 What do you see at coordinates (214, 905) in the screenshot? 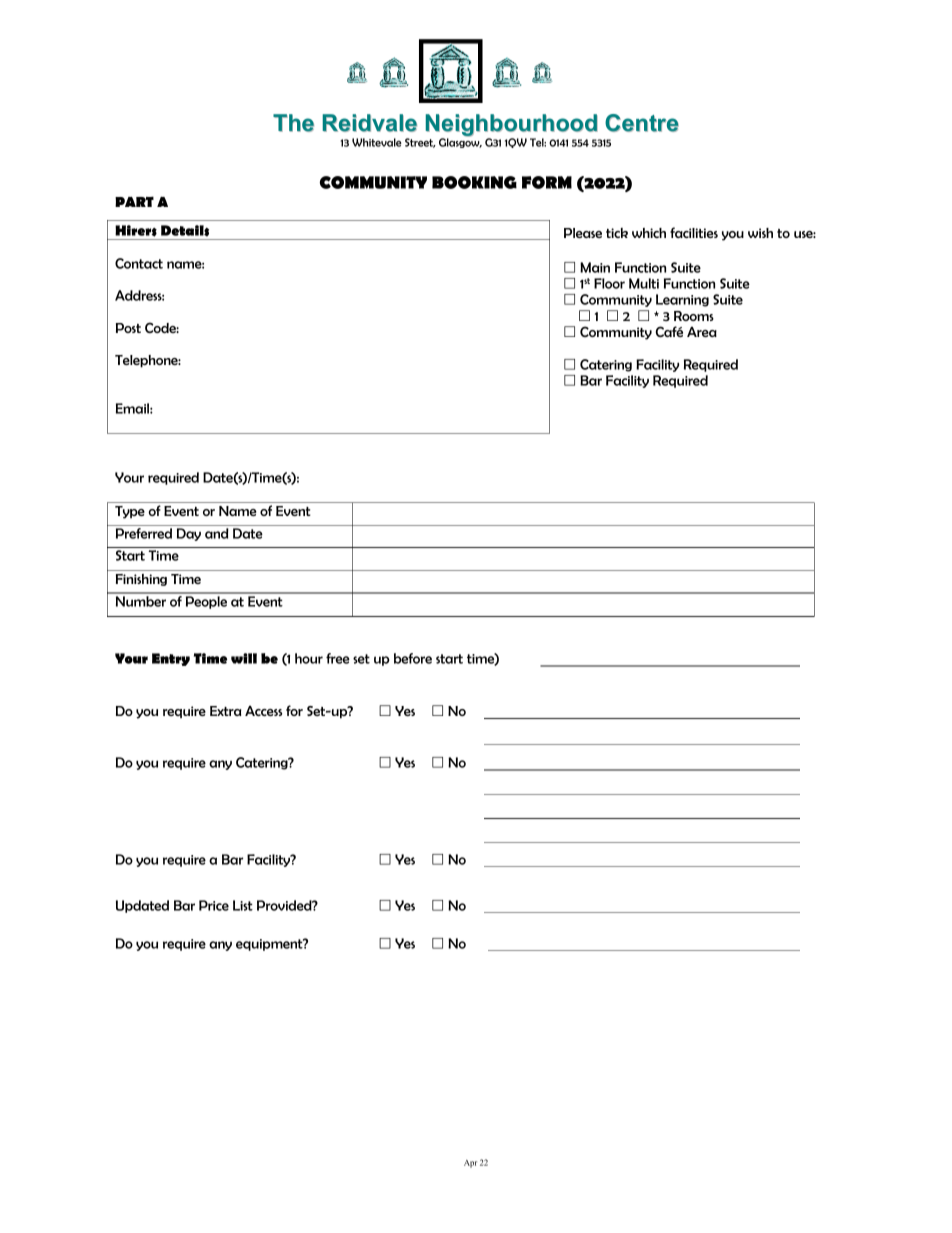
I see `Price` at bounding box center [214, 905].
